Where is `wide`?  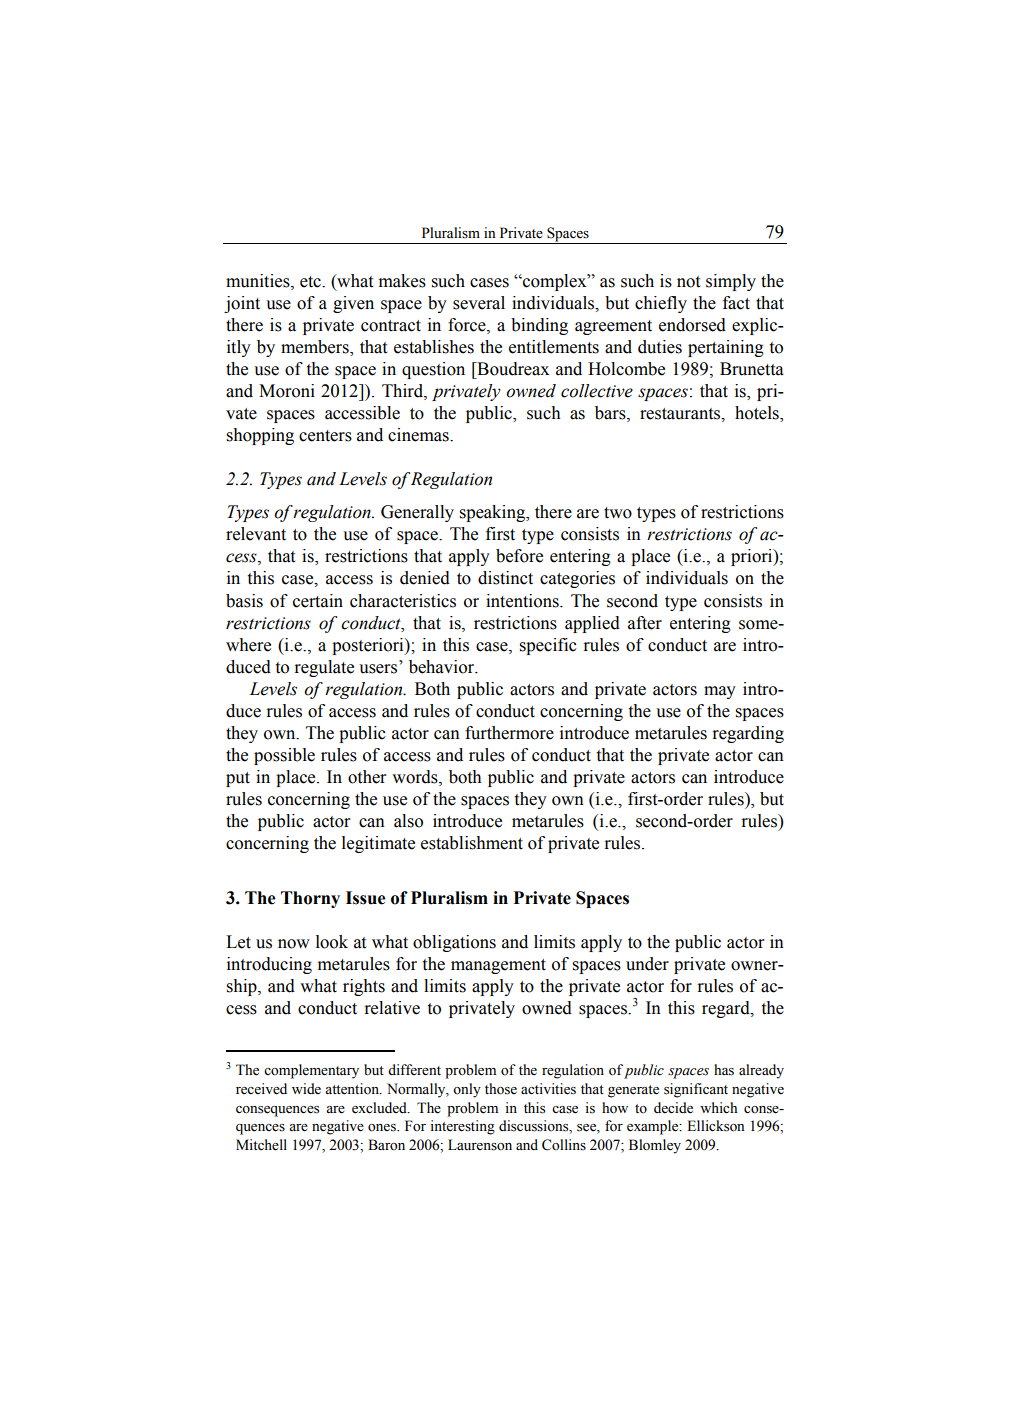
wide is located at coordinates (306, 1089).
